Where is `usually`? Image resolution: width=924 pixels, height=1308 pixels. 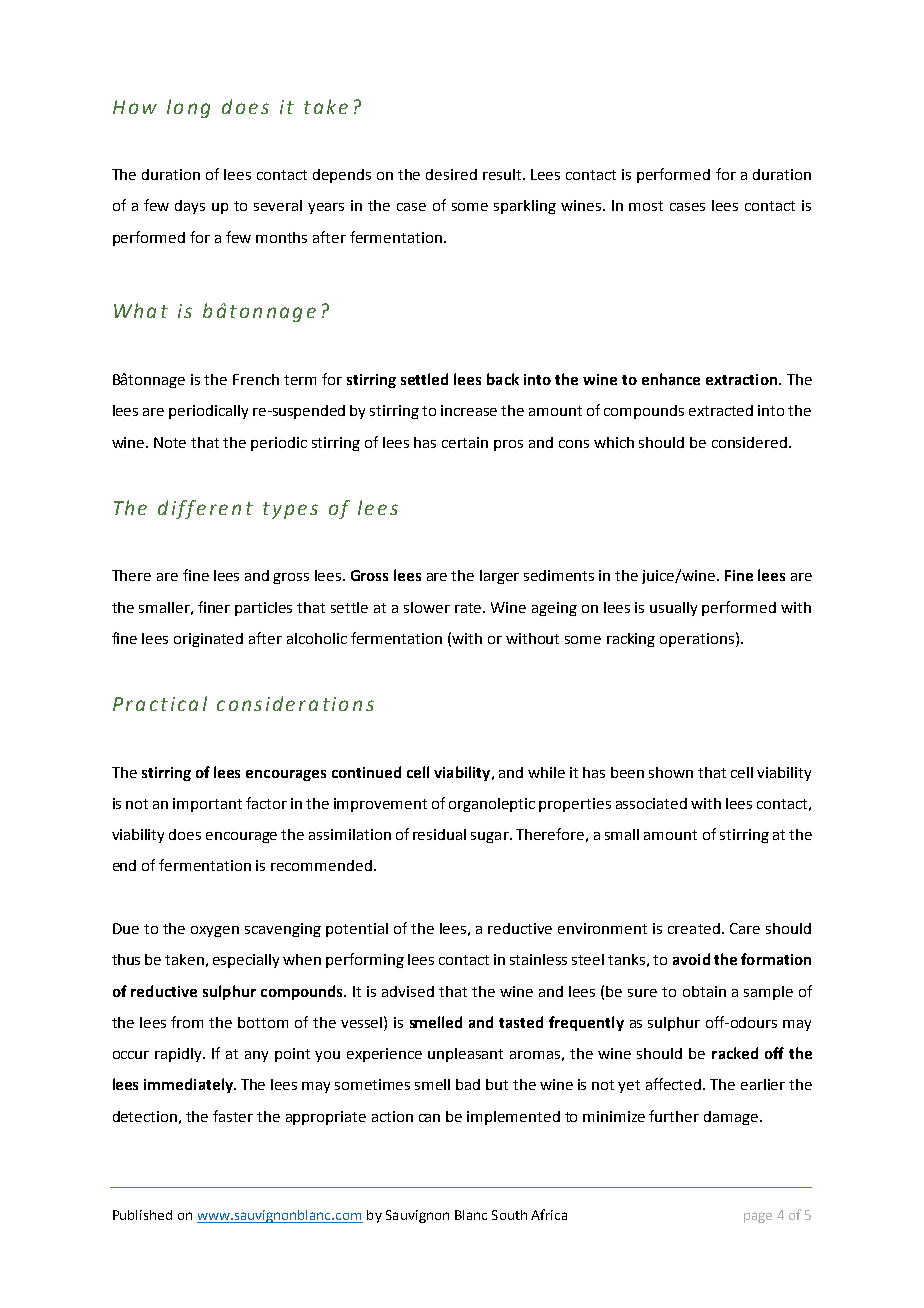
usually is located at coordinates (673, 609).
